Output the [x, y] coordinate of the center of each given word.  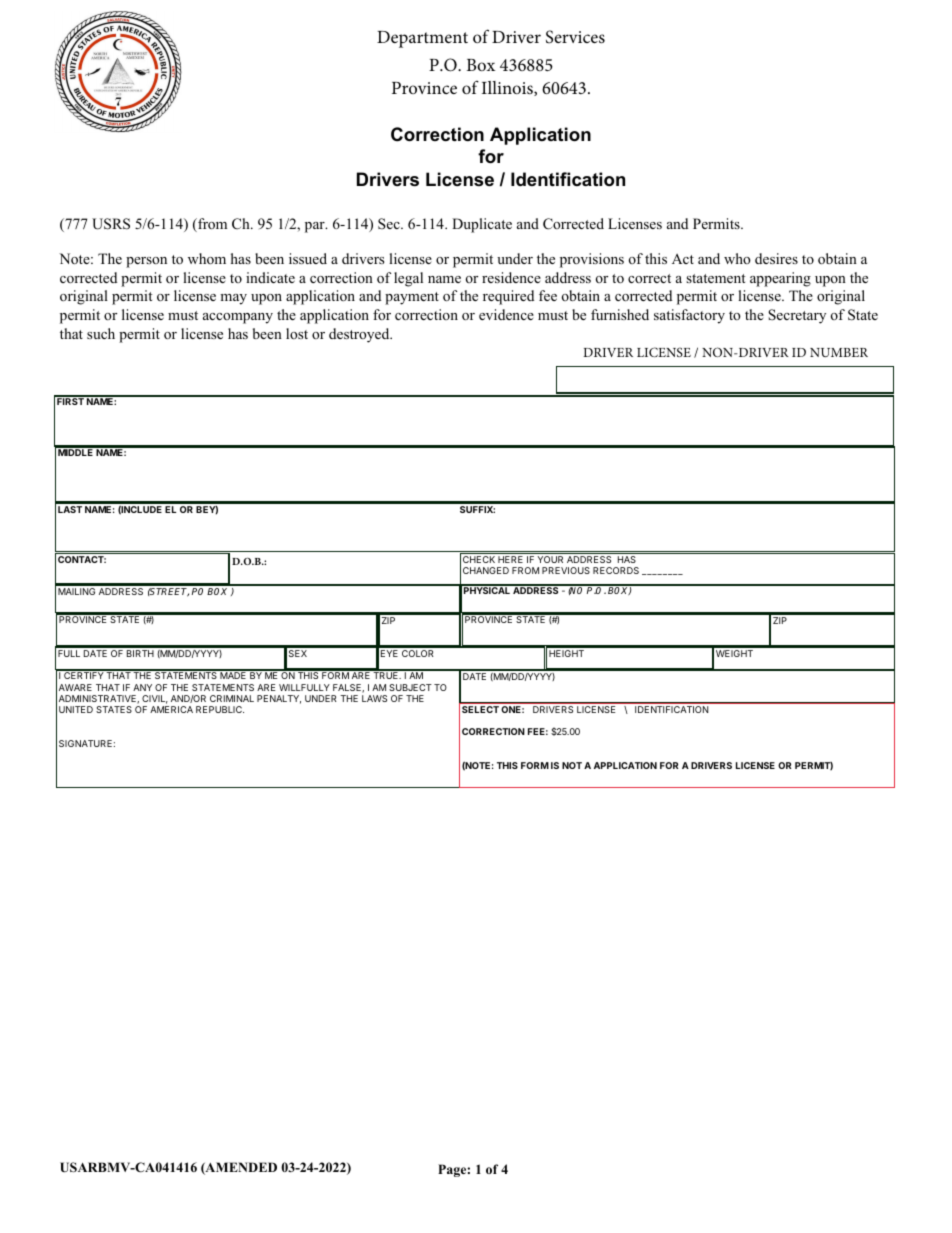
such [101, 333]
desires [776, 258]
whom [207, 258]
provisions [592, 260]
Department [422, 39]
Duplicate [482, 225]
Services [575, 37]
